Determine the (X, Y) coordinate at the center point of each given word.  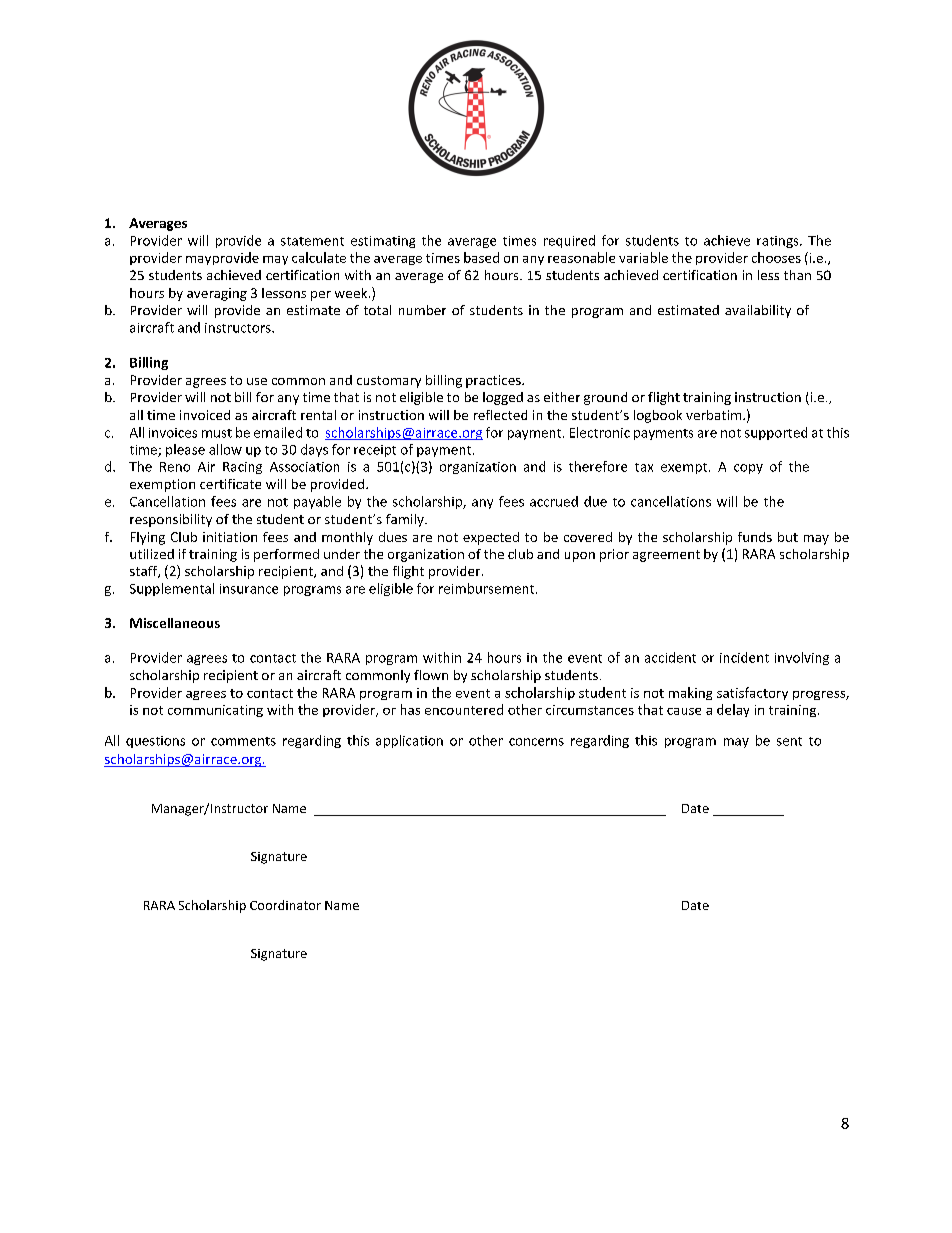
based (481, 257)
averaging (217, 294)
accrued (554, 501)
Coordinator (285, 905)
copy (748, 469)
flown (431, 675)
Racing (242, 468)
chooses (776, 257)
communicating (215, 711)
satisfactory (752, 693)
